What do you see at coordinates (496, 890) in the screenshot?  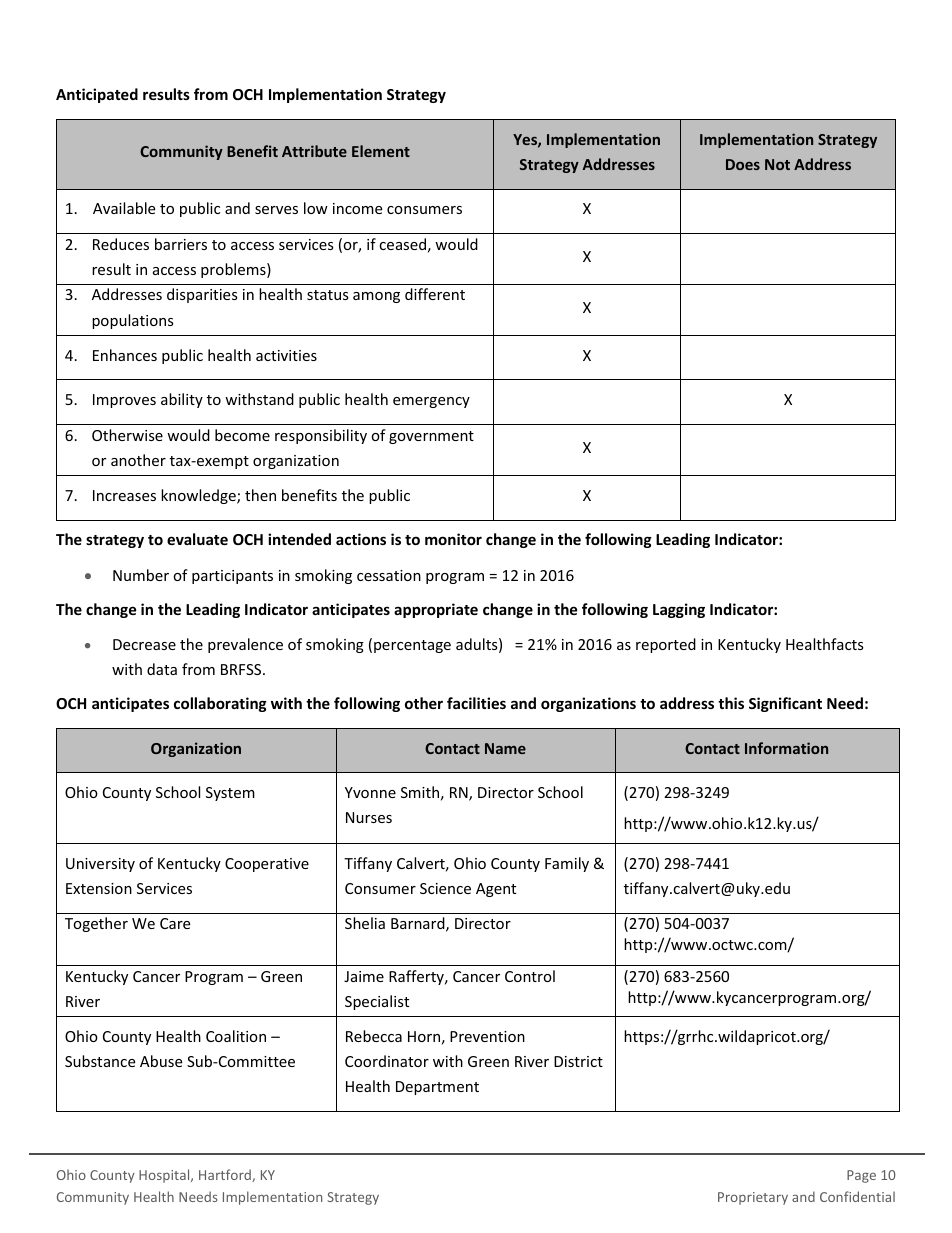 I see `Agent` at bounding box center [496, 890].
